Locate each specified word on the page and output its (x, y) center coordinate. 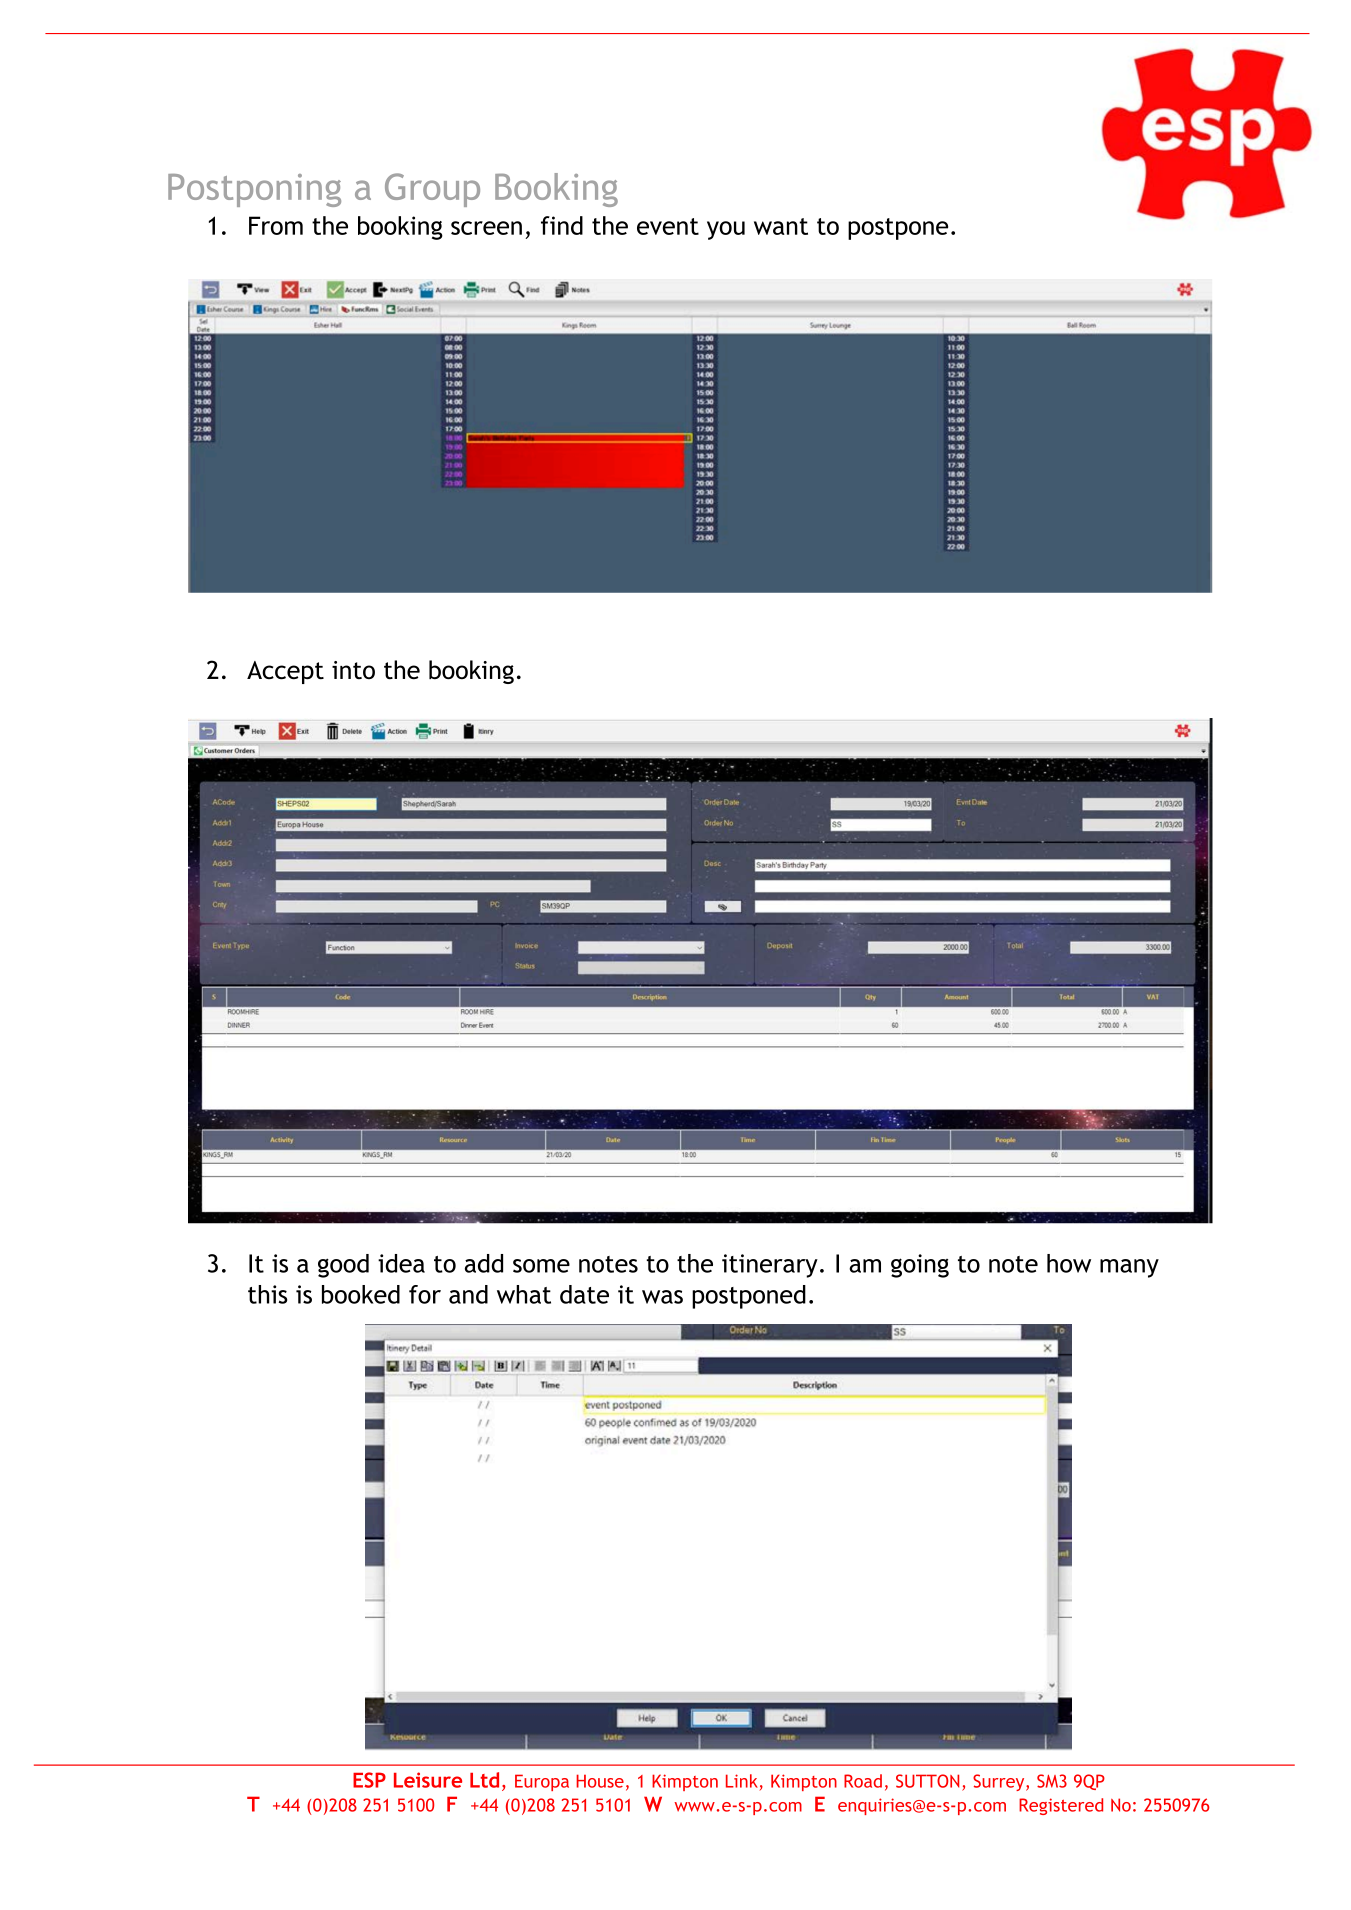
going (920, 1266)
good (343, 1266)
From (276, 225)
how (1069, 1263)
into (353, 670)
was (662, 1297)
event (668, 226)
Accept (285, 672)
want (781, 226)
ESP (369, 1780)
